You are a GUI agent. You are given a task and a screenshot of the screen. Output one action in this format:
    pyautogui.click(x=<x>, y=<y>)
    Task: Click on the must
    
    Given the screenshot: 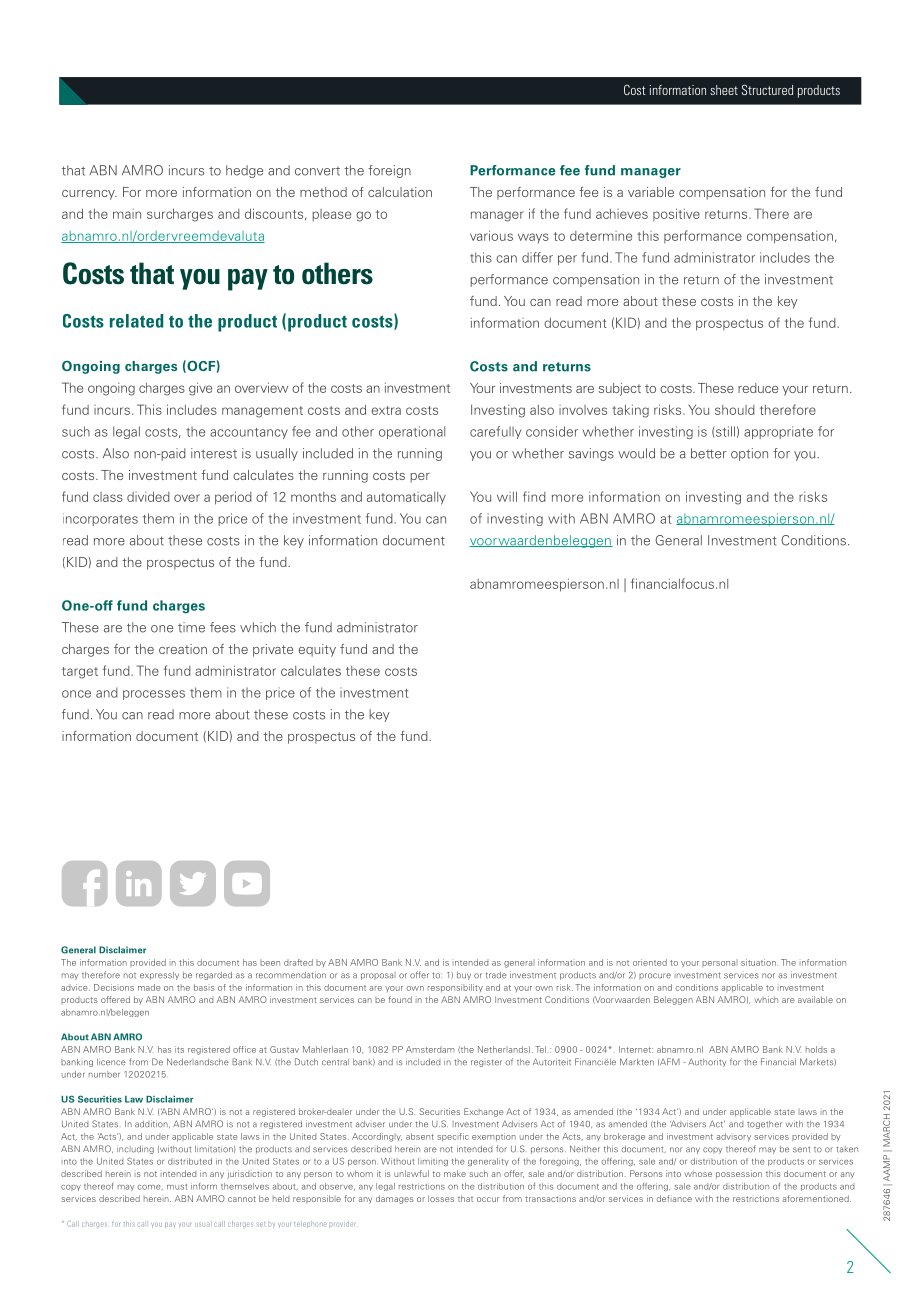 What is the action you would take?
    pyautogui.click(x=177, y=1187)
